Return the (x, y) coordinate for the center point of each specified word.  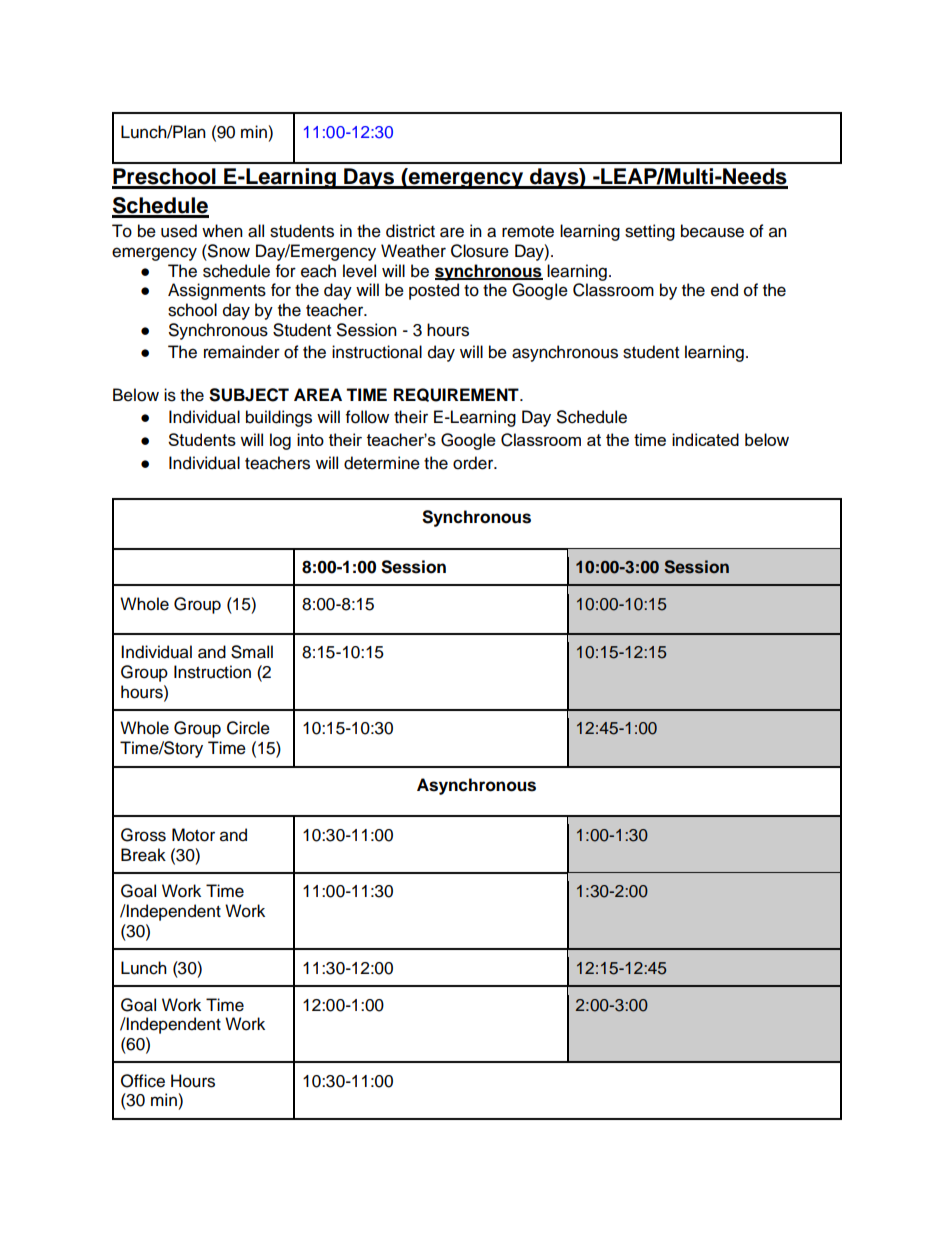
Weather (413, 251)
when (222, 231)
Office (143, 1081)
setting (650, 232)
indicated (705, 439)
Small (252, 652)
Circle (248, 728)
